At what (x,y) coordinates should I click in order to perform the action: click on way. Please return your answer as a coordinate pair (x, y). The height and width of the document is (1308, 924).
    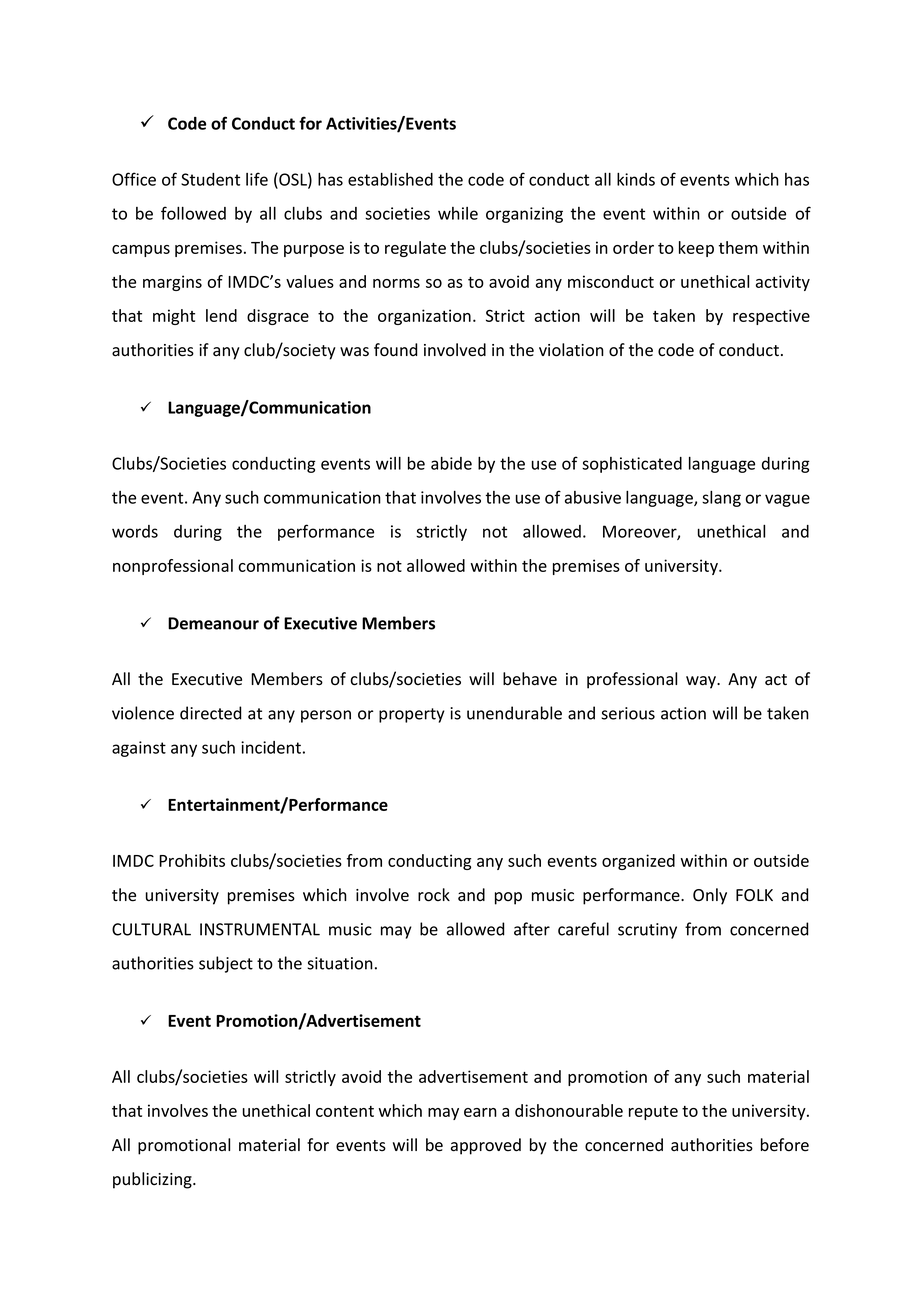
    Looking at the image, I should click on (702, 682).
